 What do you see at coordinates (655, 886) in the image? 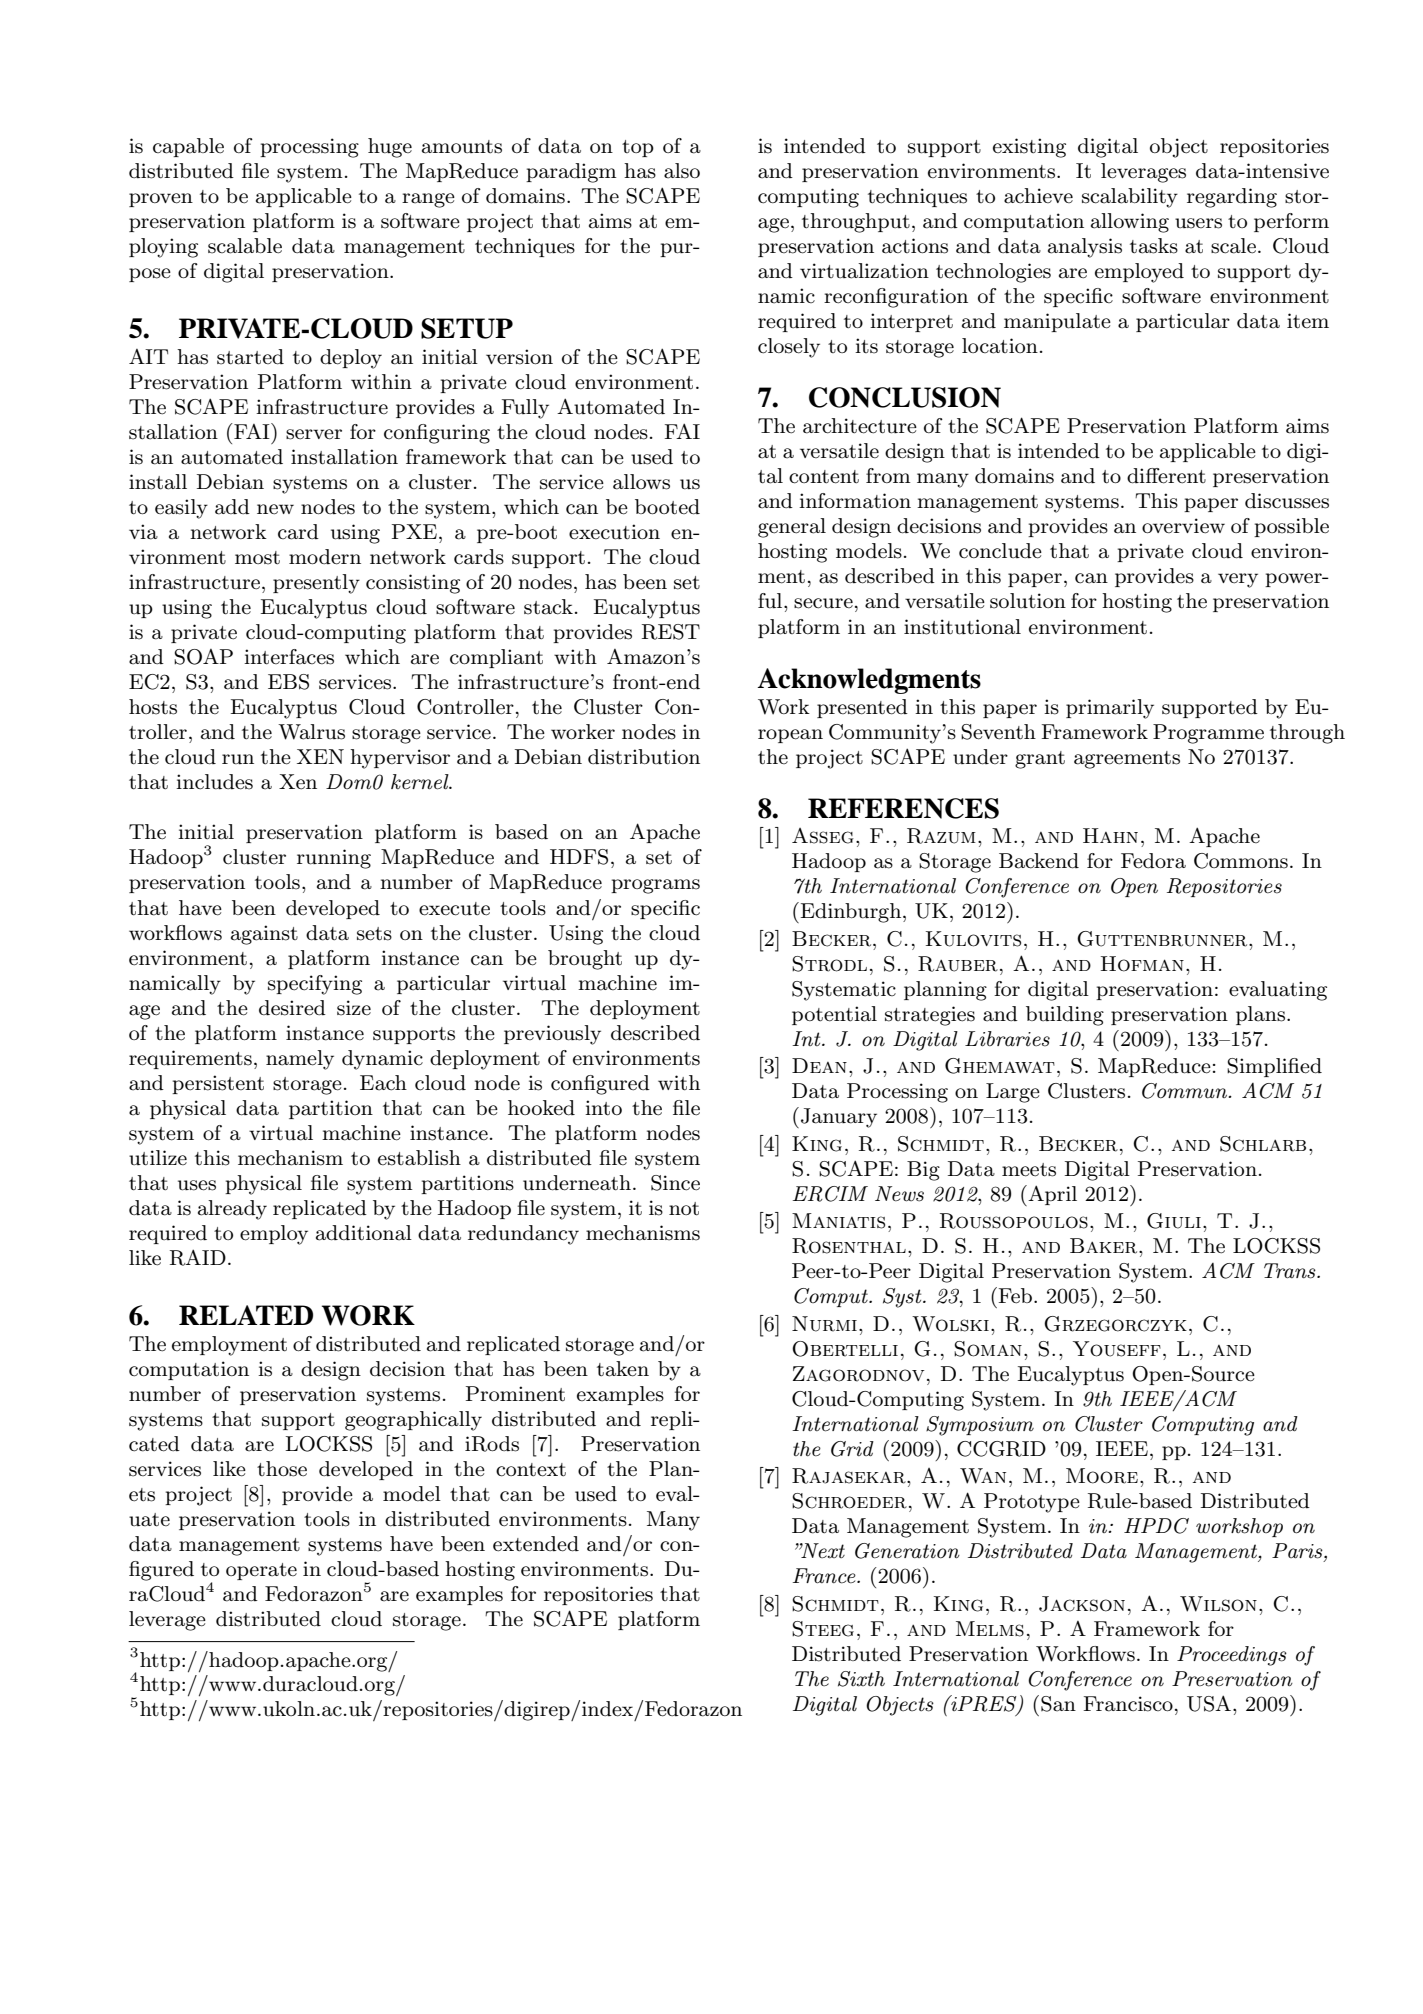
I see `programs` at bounding box center [655, 886].
